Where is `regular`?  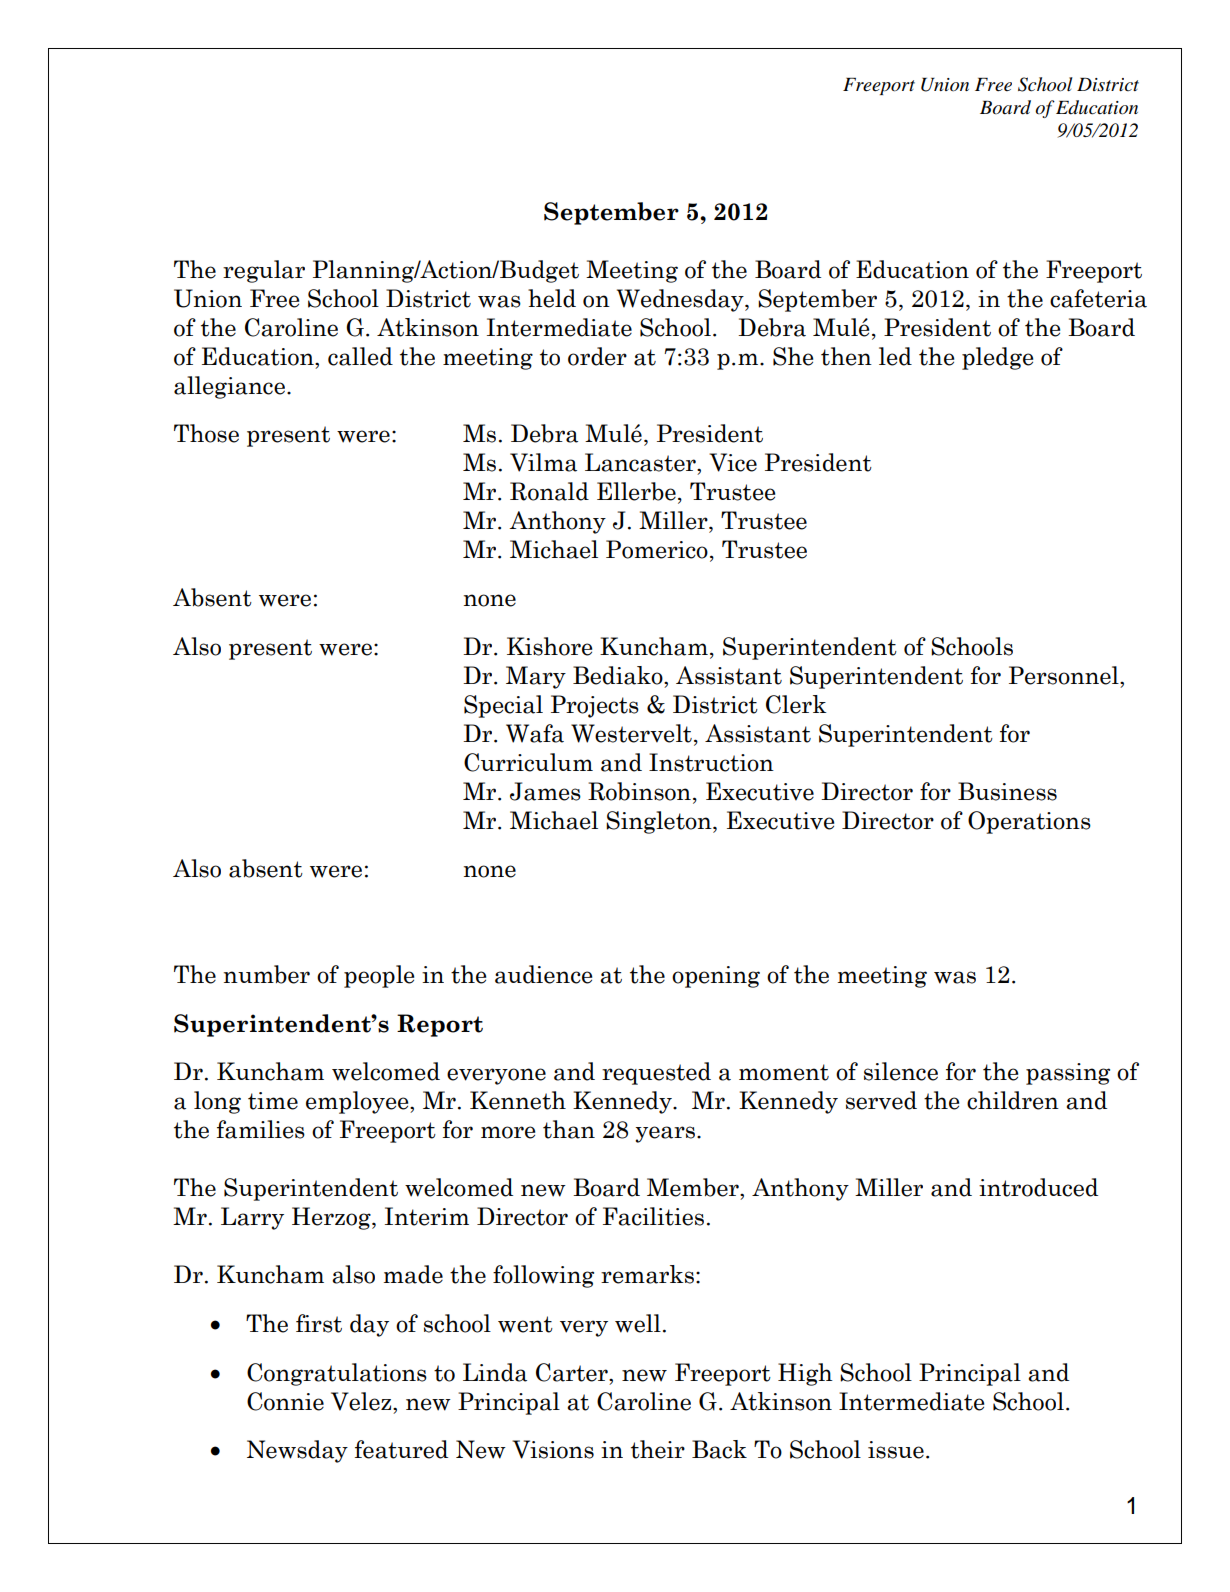 regular is located at coordinates (264, 271).
